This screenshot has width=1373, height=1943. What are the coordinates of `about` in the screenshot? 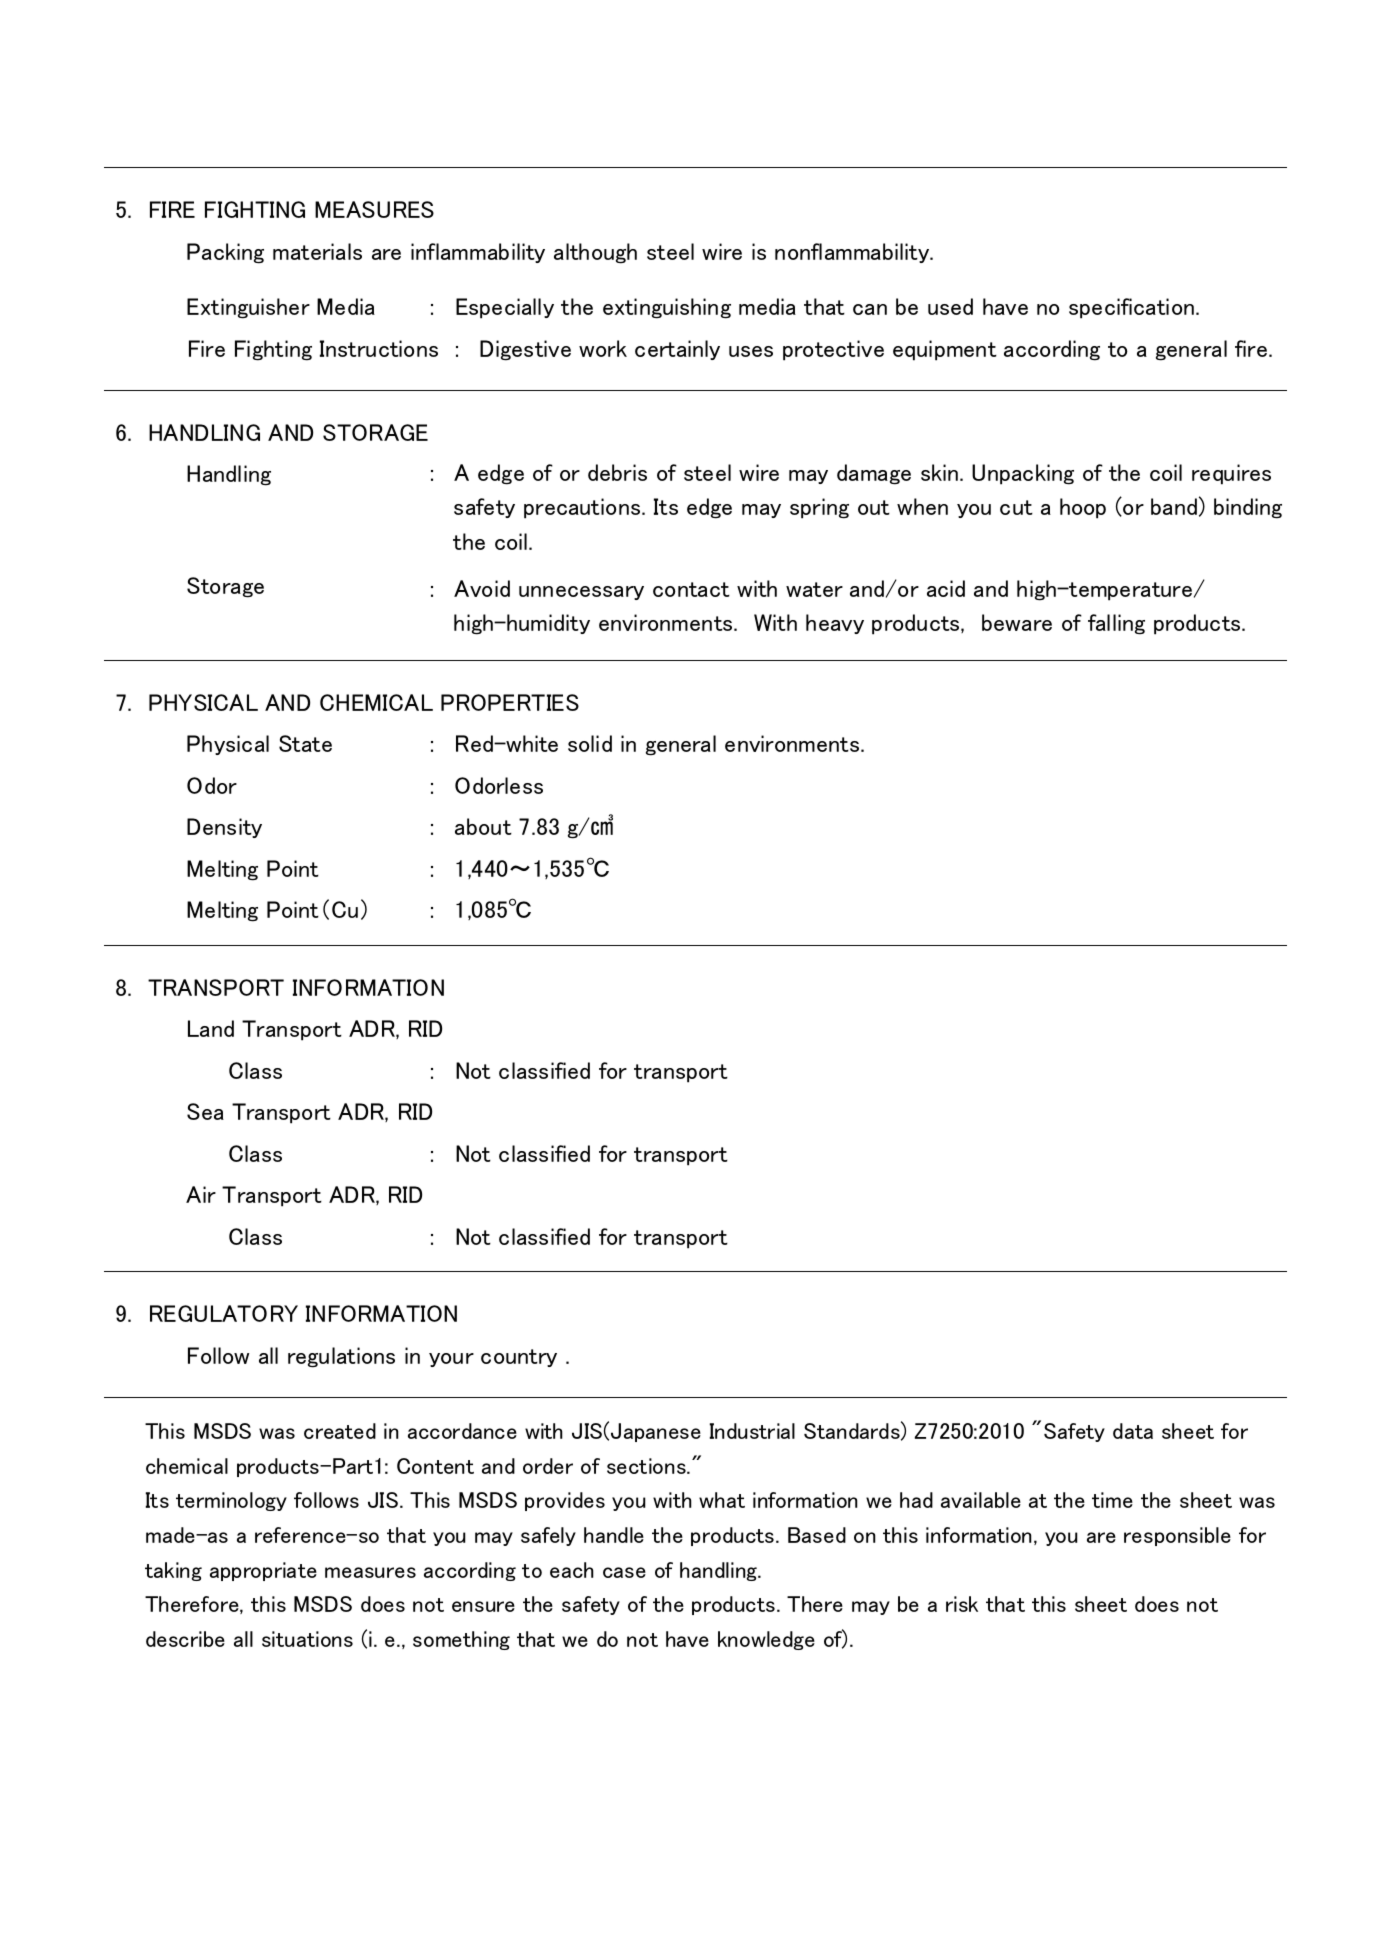 It's located at (483, 826).
